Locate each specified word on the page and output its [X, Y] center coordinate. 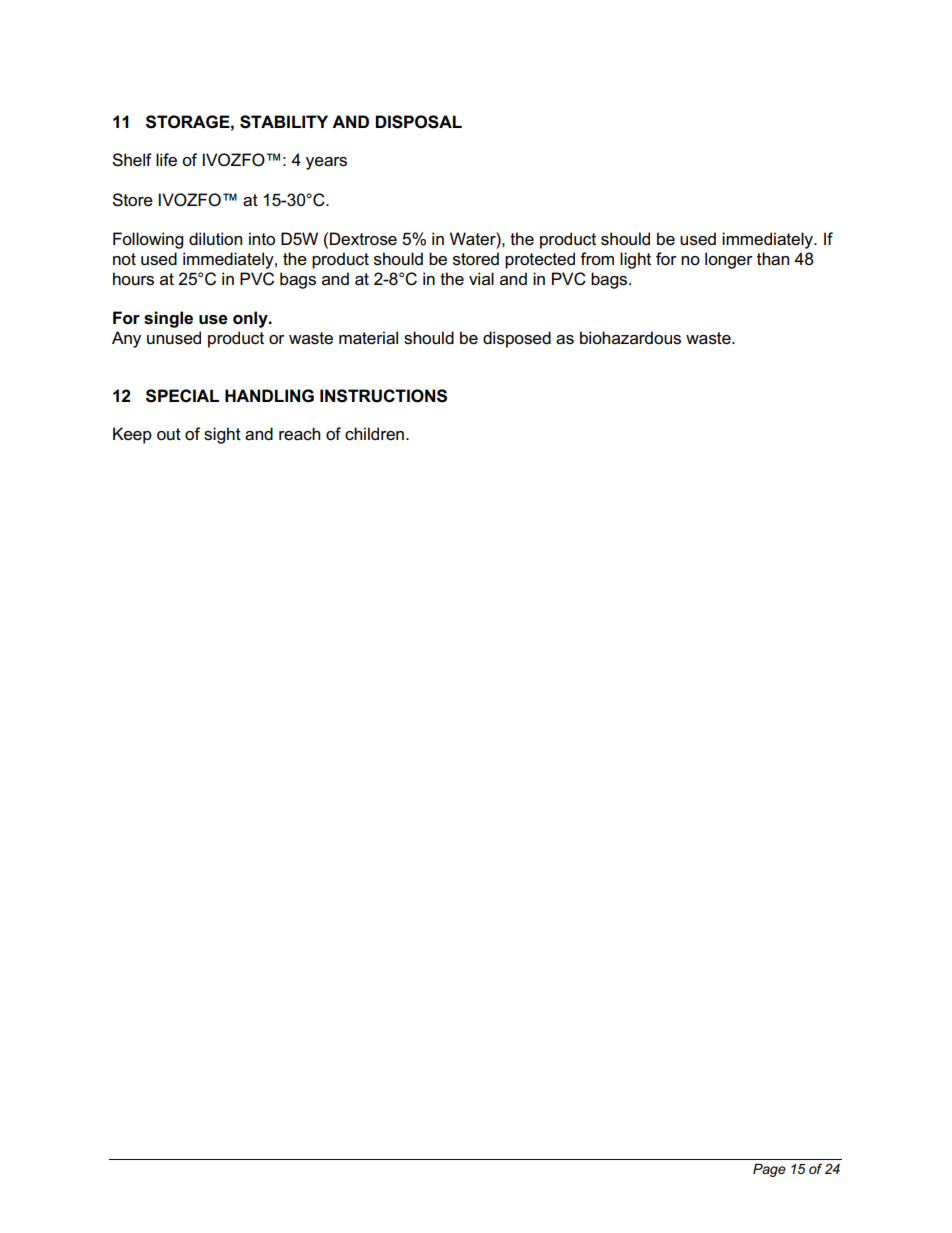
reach [299, 434]
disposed [517, 339]
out [169, 434]
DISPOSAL [418, 122]
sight [222, 435]
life [166, 160]
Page [769, 1170]
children [374, 434]
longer [729, 260]
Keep [132, 435]
